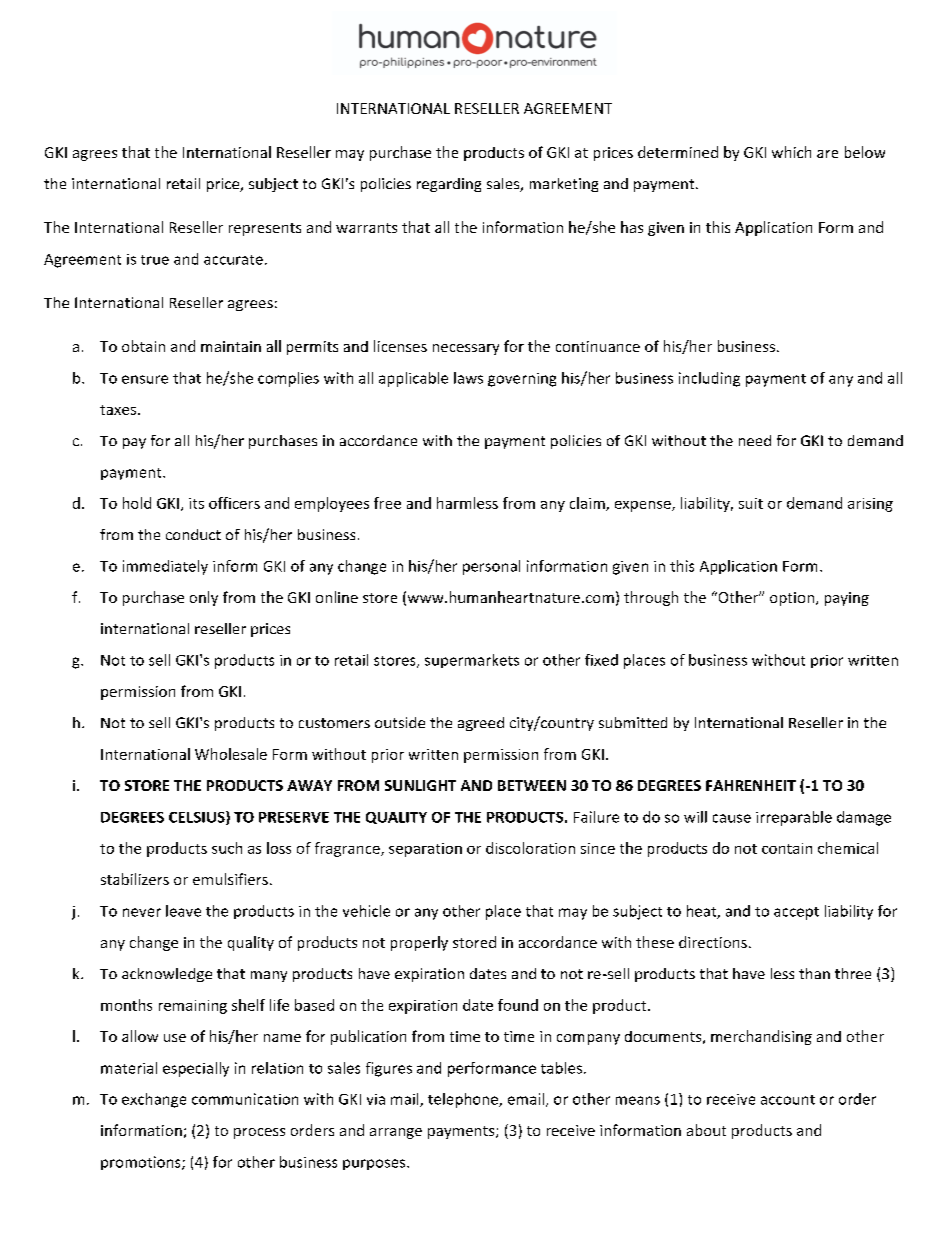 The image size is (952, 1233). I want to click on represents, so click(265, 229).
